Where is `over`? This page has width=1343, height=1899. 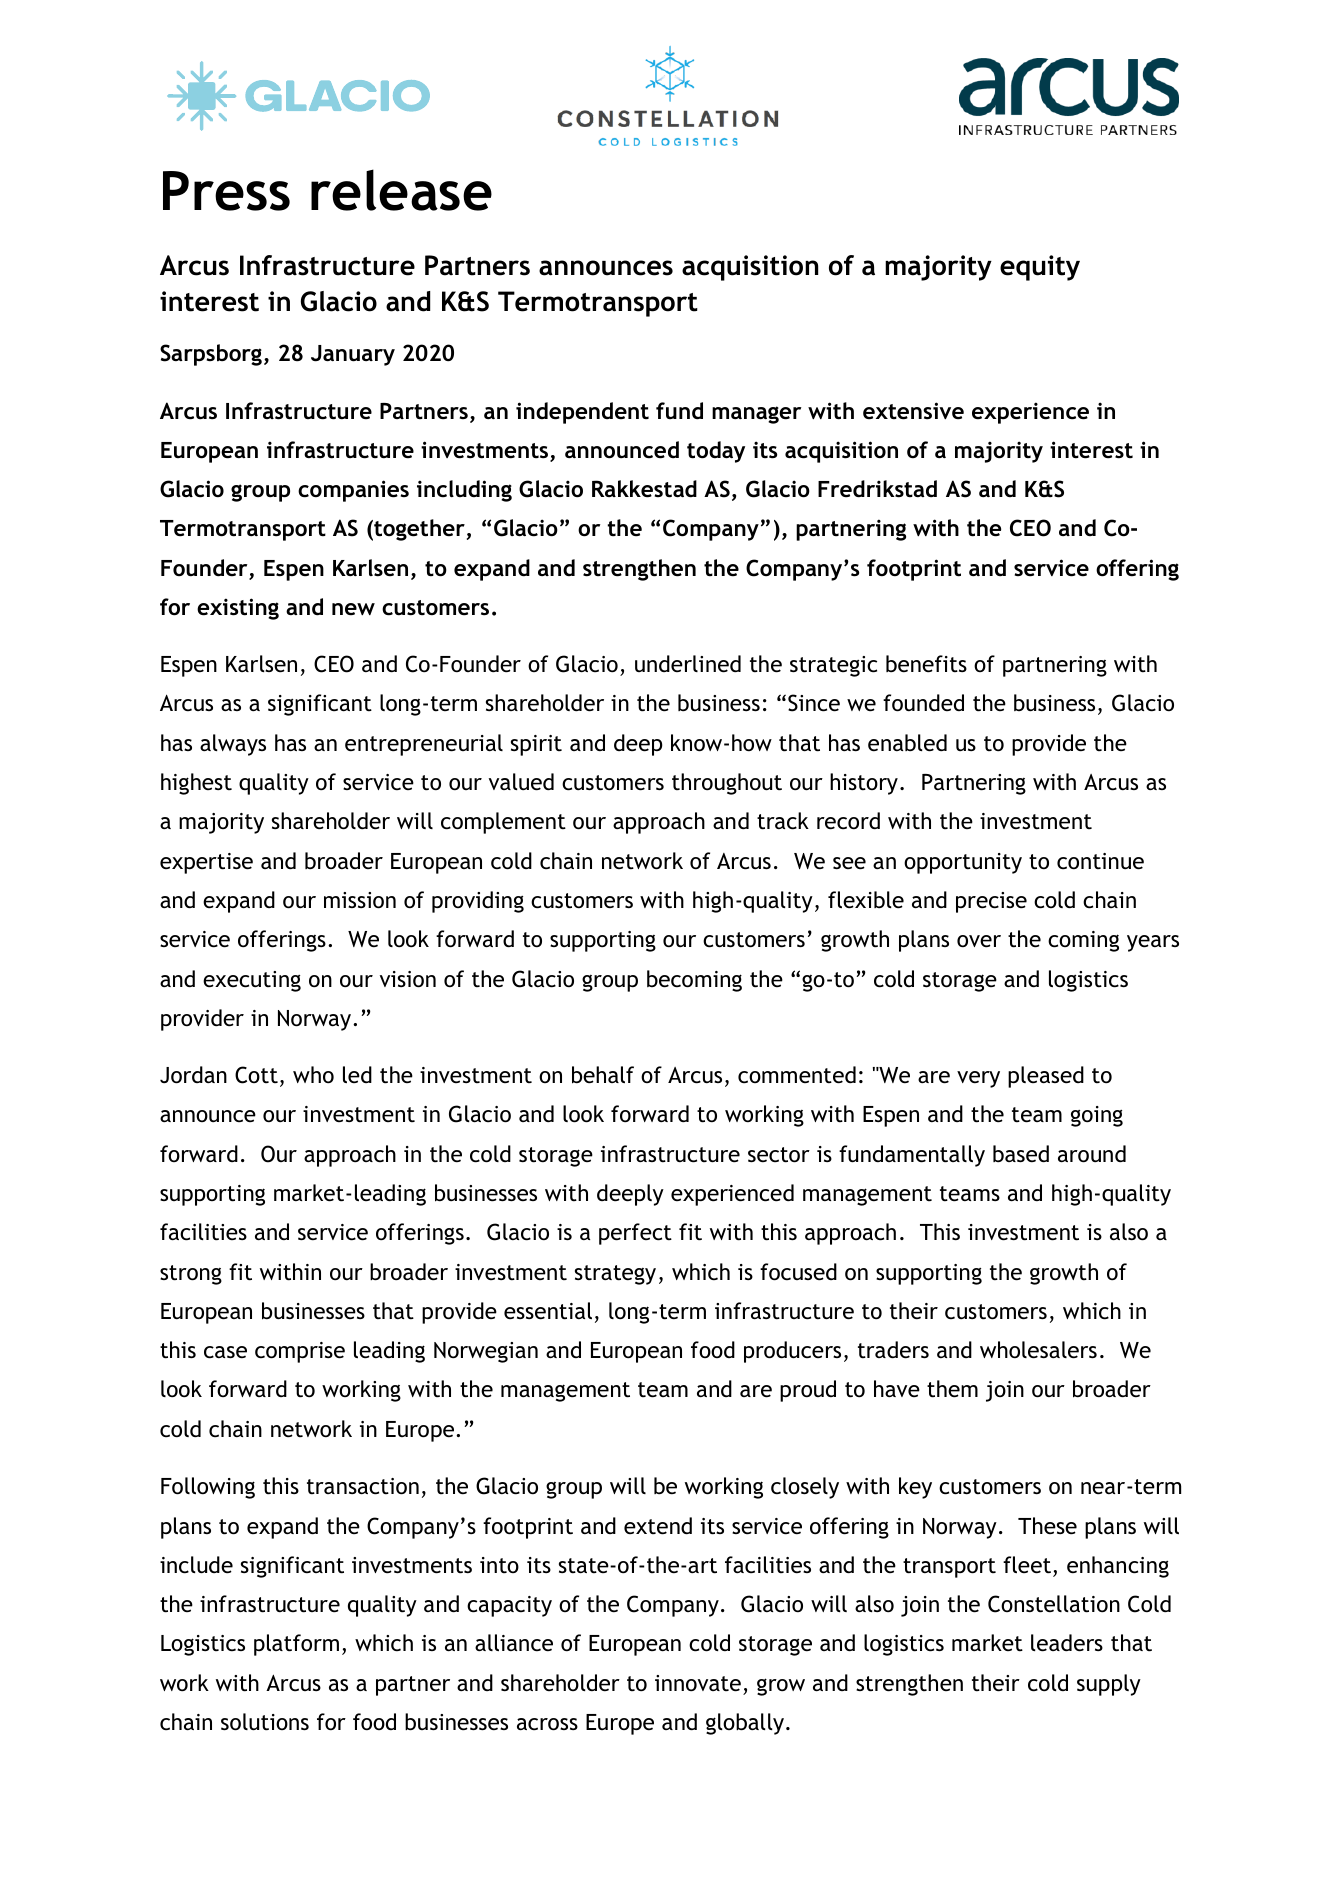
over is located at coordinates (979, 941).
